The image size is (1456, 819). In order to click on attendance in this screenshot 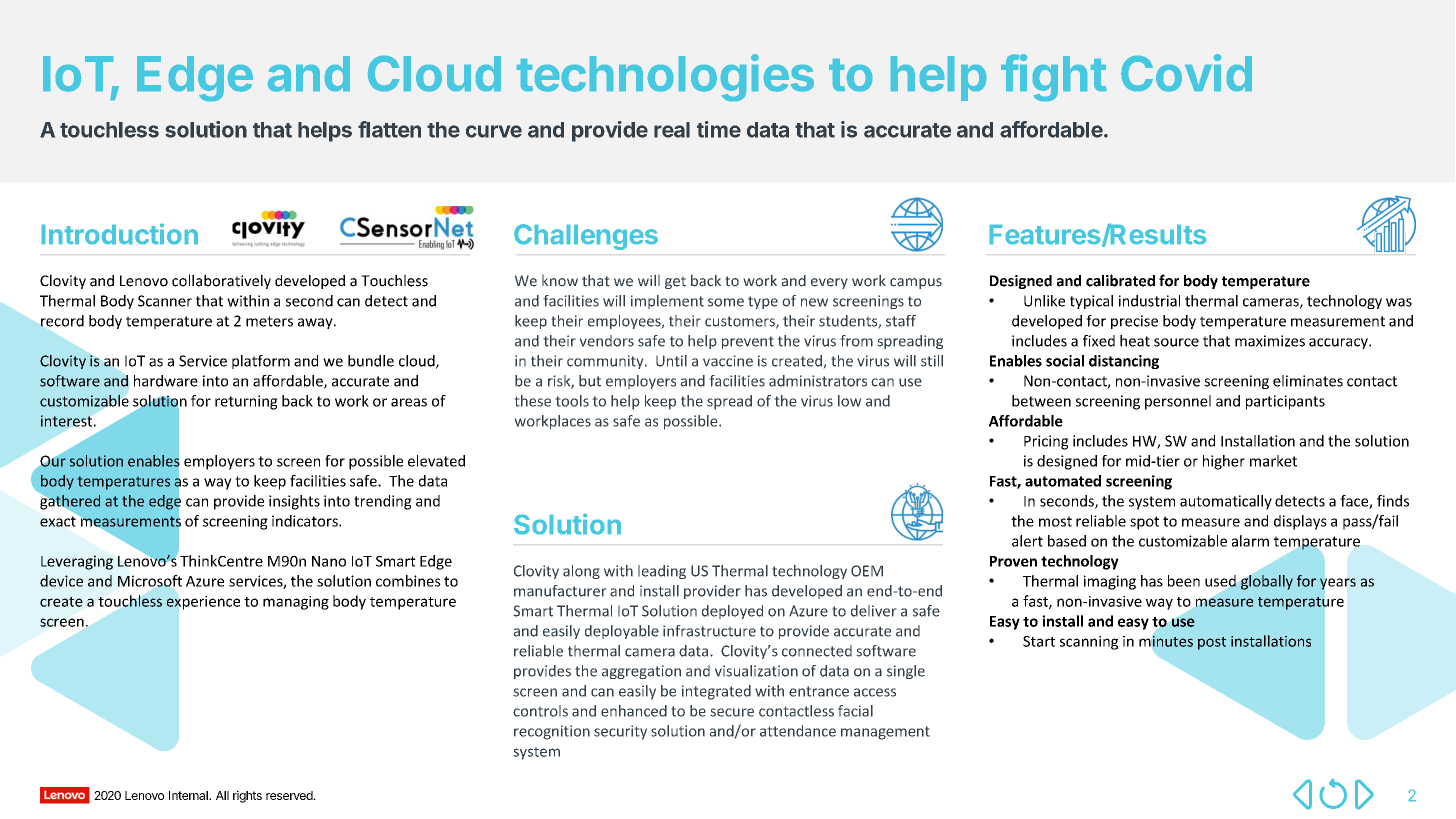, I will do `click(798, 731)`.
